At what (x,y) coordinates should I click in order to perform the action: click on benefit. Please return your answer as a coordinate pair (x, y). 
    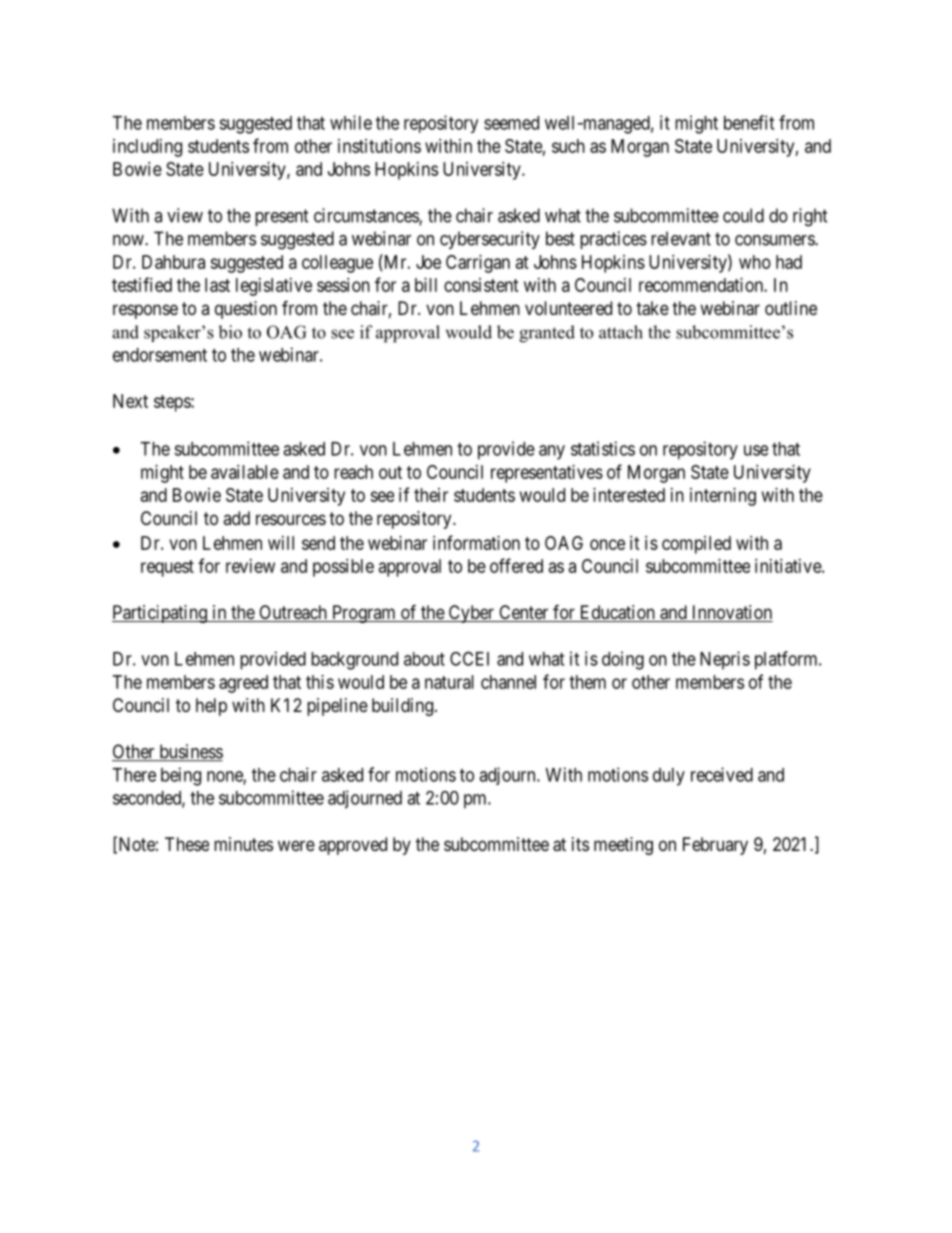
    Looking at the image, I should click on (749, 122).
